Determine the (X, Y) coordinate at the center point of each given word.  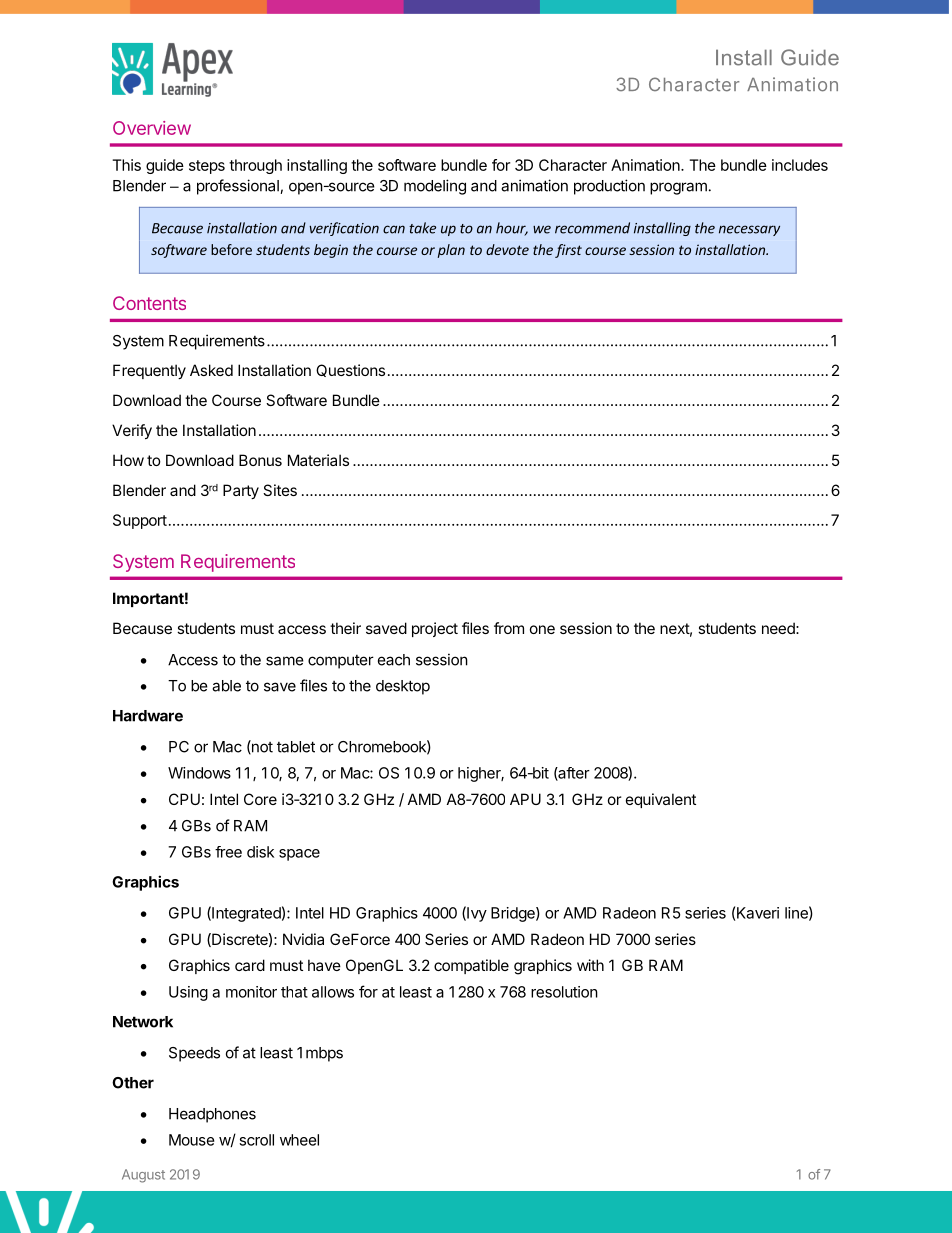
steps (207, 167)
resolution (564, 992)
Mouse (192, 1140)
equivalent (661, 800)
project (435, 629)
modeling (435, 187)
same (285, 661)
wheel (299, 1140)
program (678, 188)
